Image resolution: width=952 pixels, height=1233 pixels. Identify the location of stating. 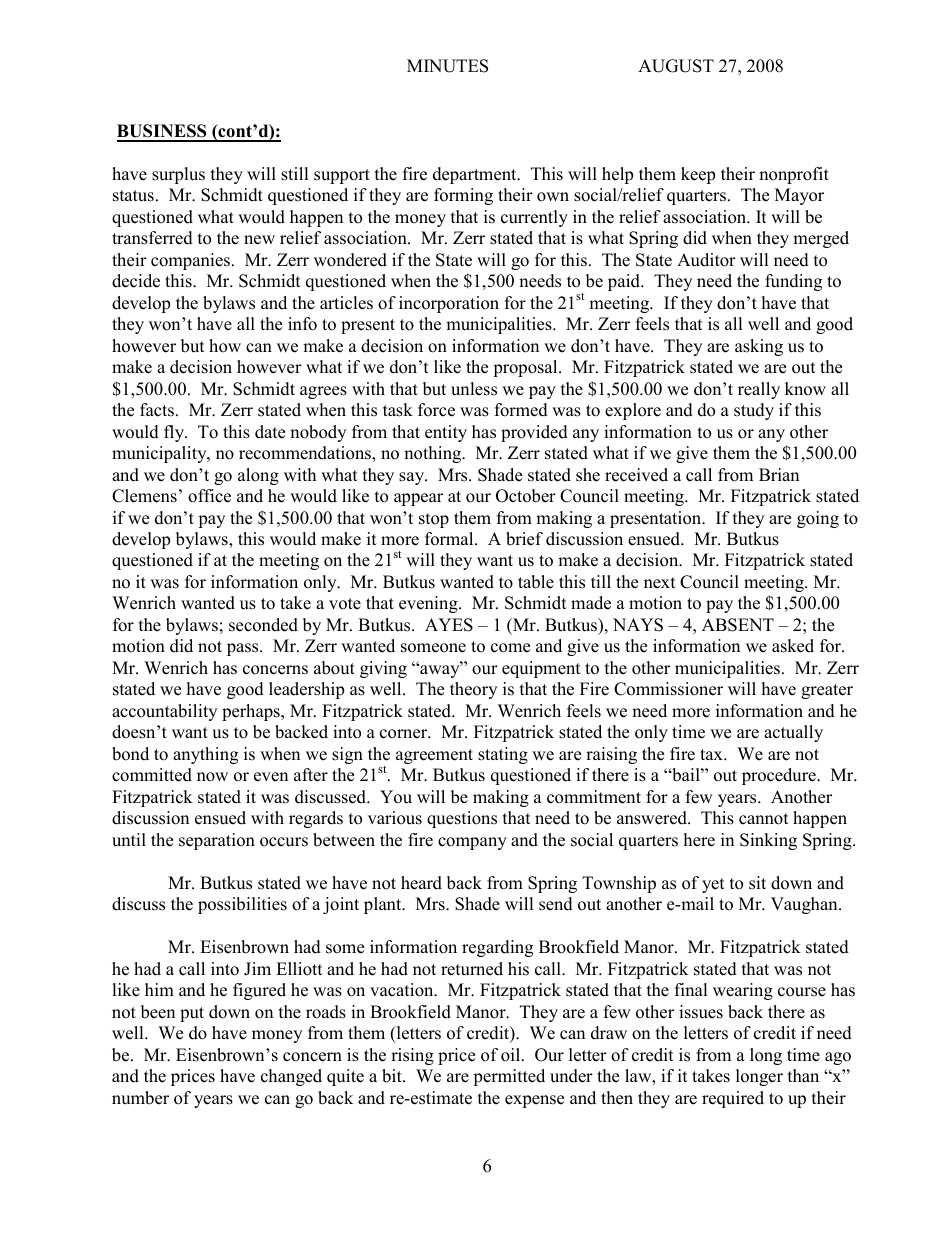
(503, 755).
